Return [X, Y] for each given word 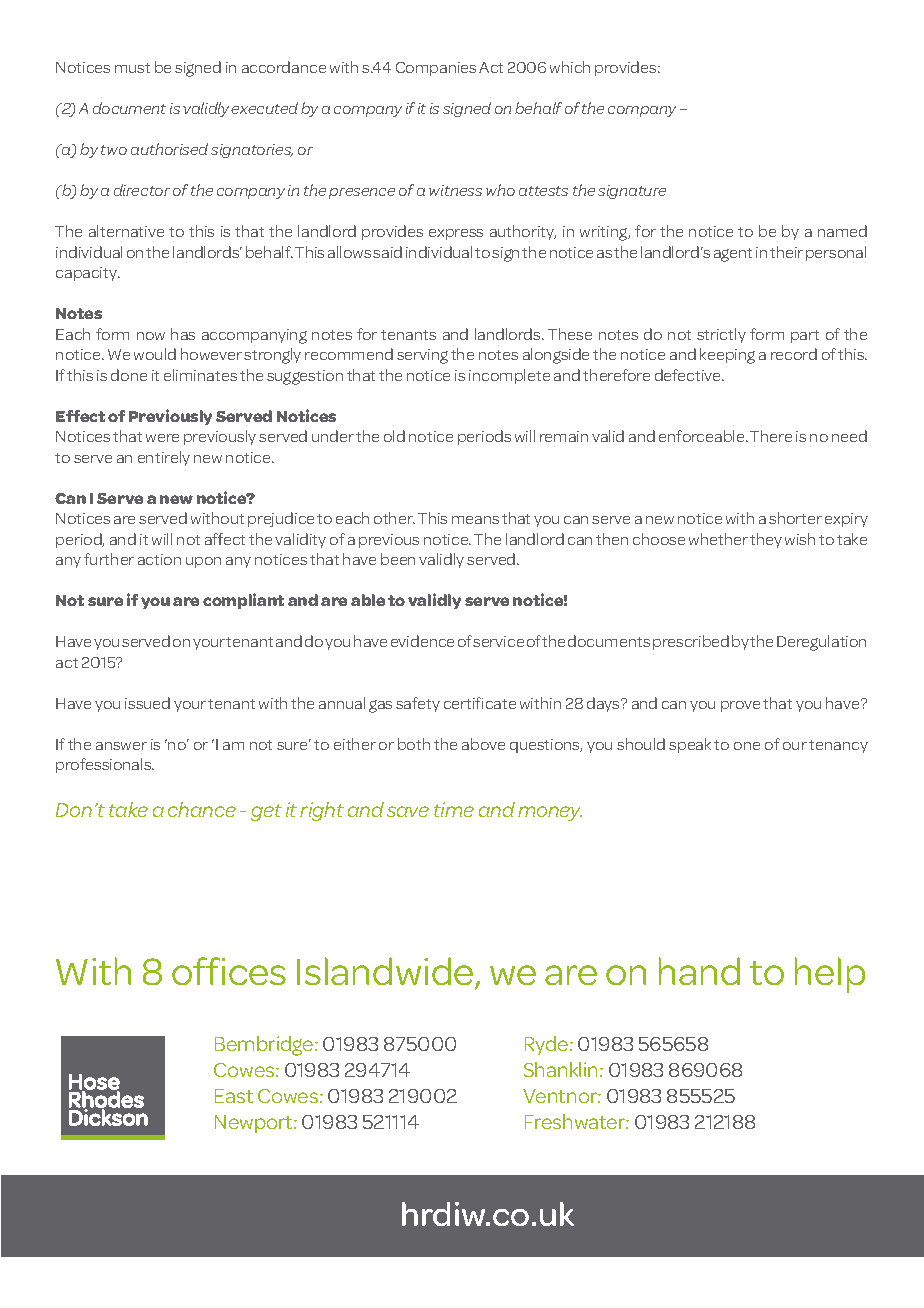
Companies [436, 69]
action [159, 559]
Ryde [548, 1045]
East [234, 1096]
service [498, 641]
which [570, 67]
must [132, 68]
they [766, 540]
